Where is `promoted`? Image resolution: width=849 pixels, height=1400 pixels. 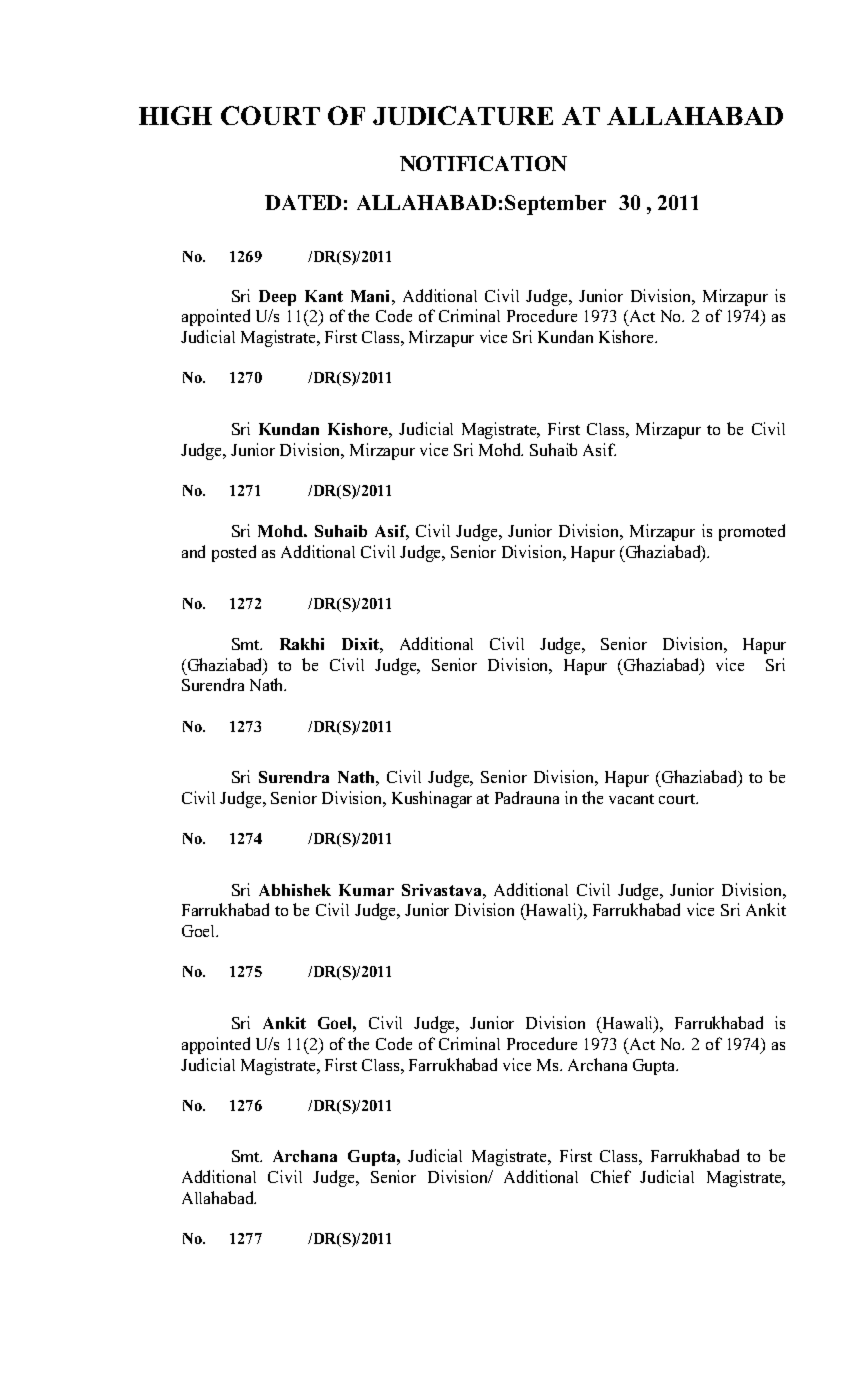 promoted is located at coordinates (752, 532).
